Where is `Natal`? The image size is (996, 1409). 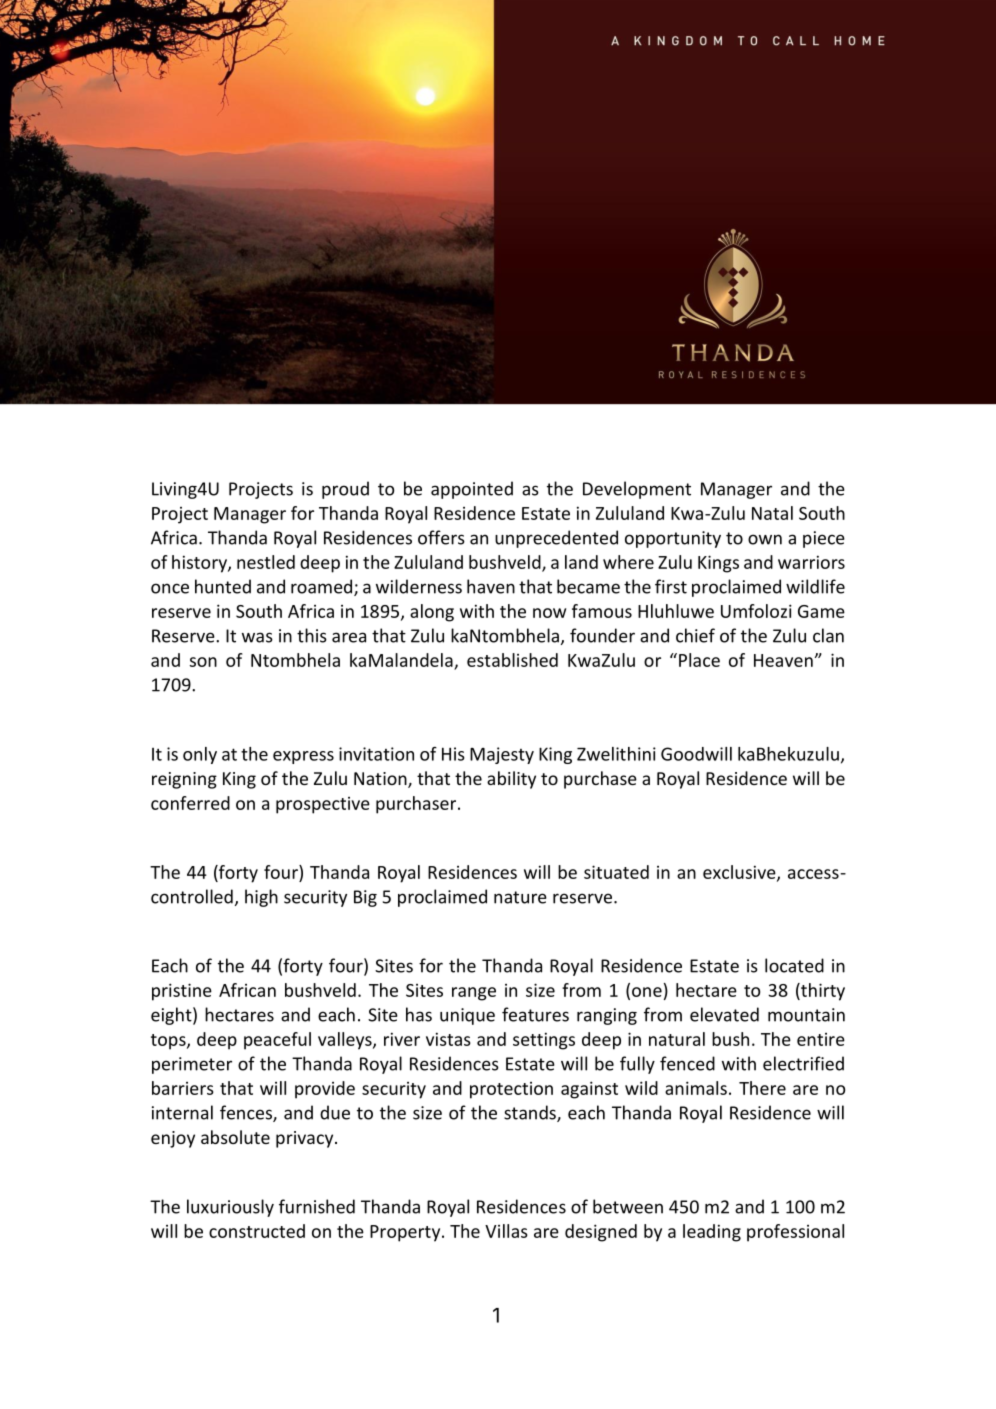
Natal is located at coordinates (772, 513).
